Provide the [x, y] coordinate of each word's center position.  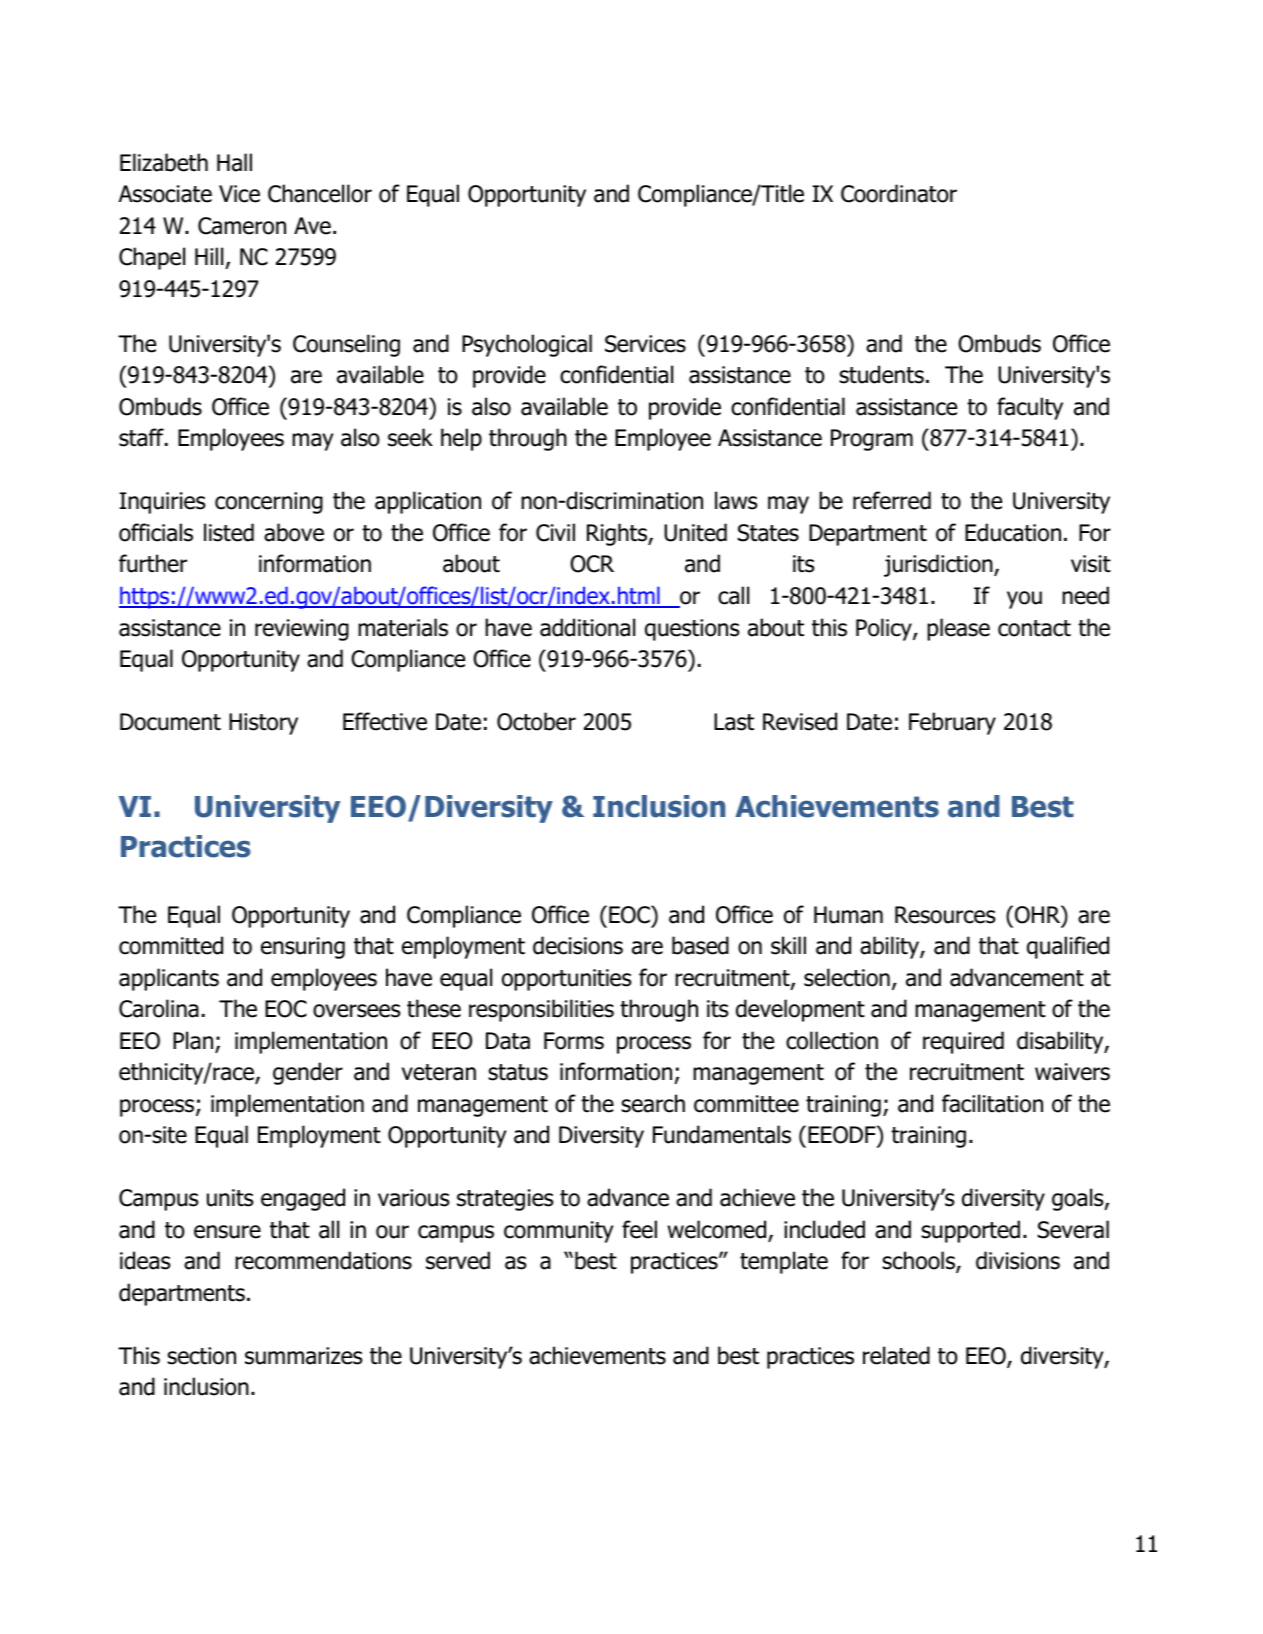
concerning [269, 503]
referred [892, 500]
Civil [555, 532]
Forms [574, 1041]
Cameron [242, 226]
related [896, 1355]
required [963, 1042]
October [536, 721]
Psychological [527, 345]
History [263, 724]
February [952, 723]
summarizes [304, 1356]
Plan [194, 1041]
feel [639, 1229]
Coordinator [899, 193]
